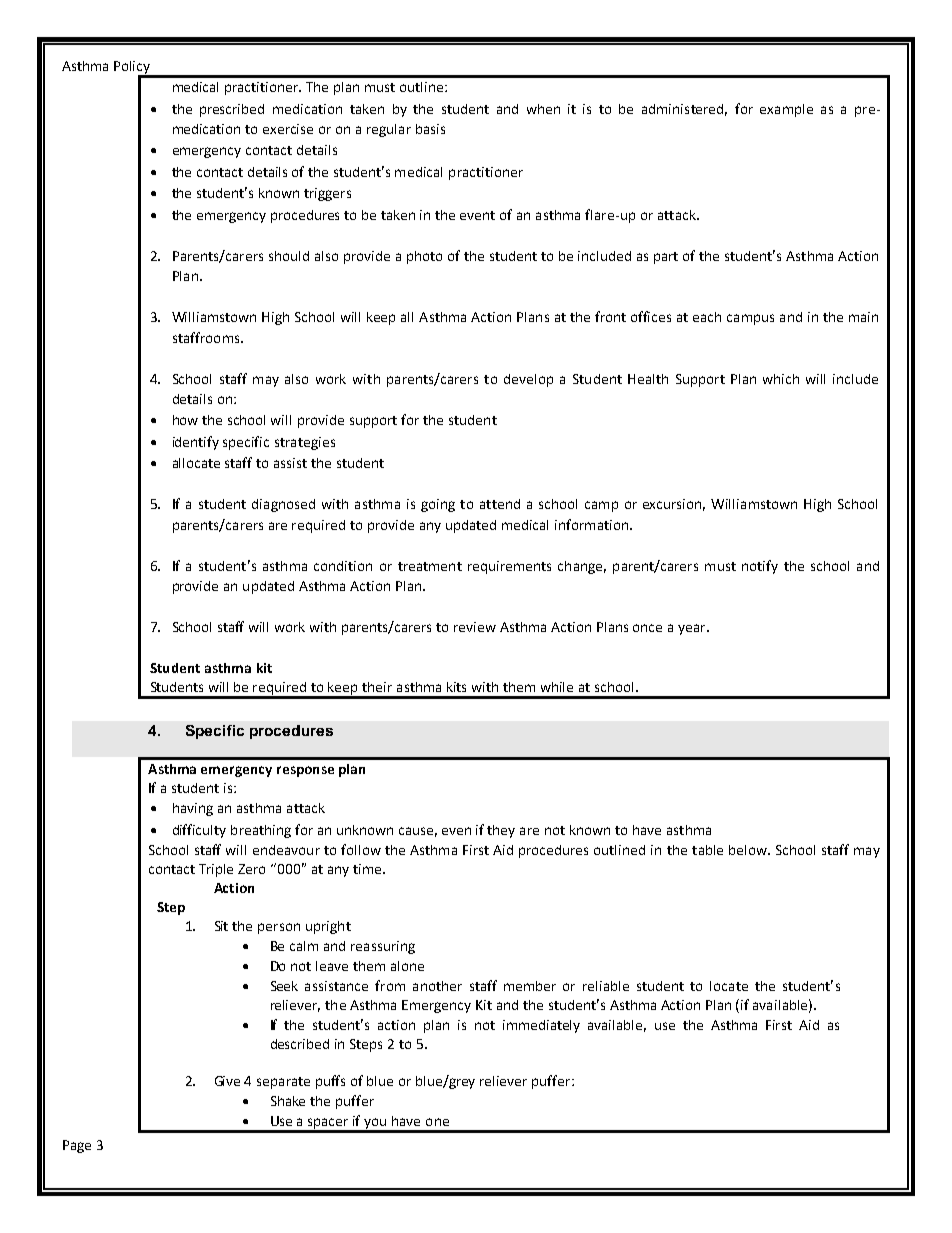 The image size is (952, 1233). Describe the element at coordinates (781, 379) in the screenshot. I see `which` at that location.
